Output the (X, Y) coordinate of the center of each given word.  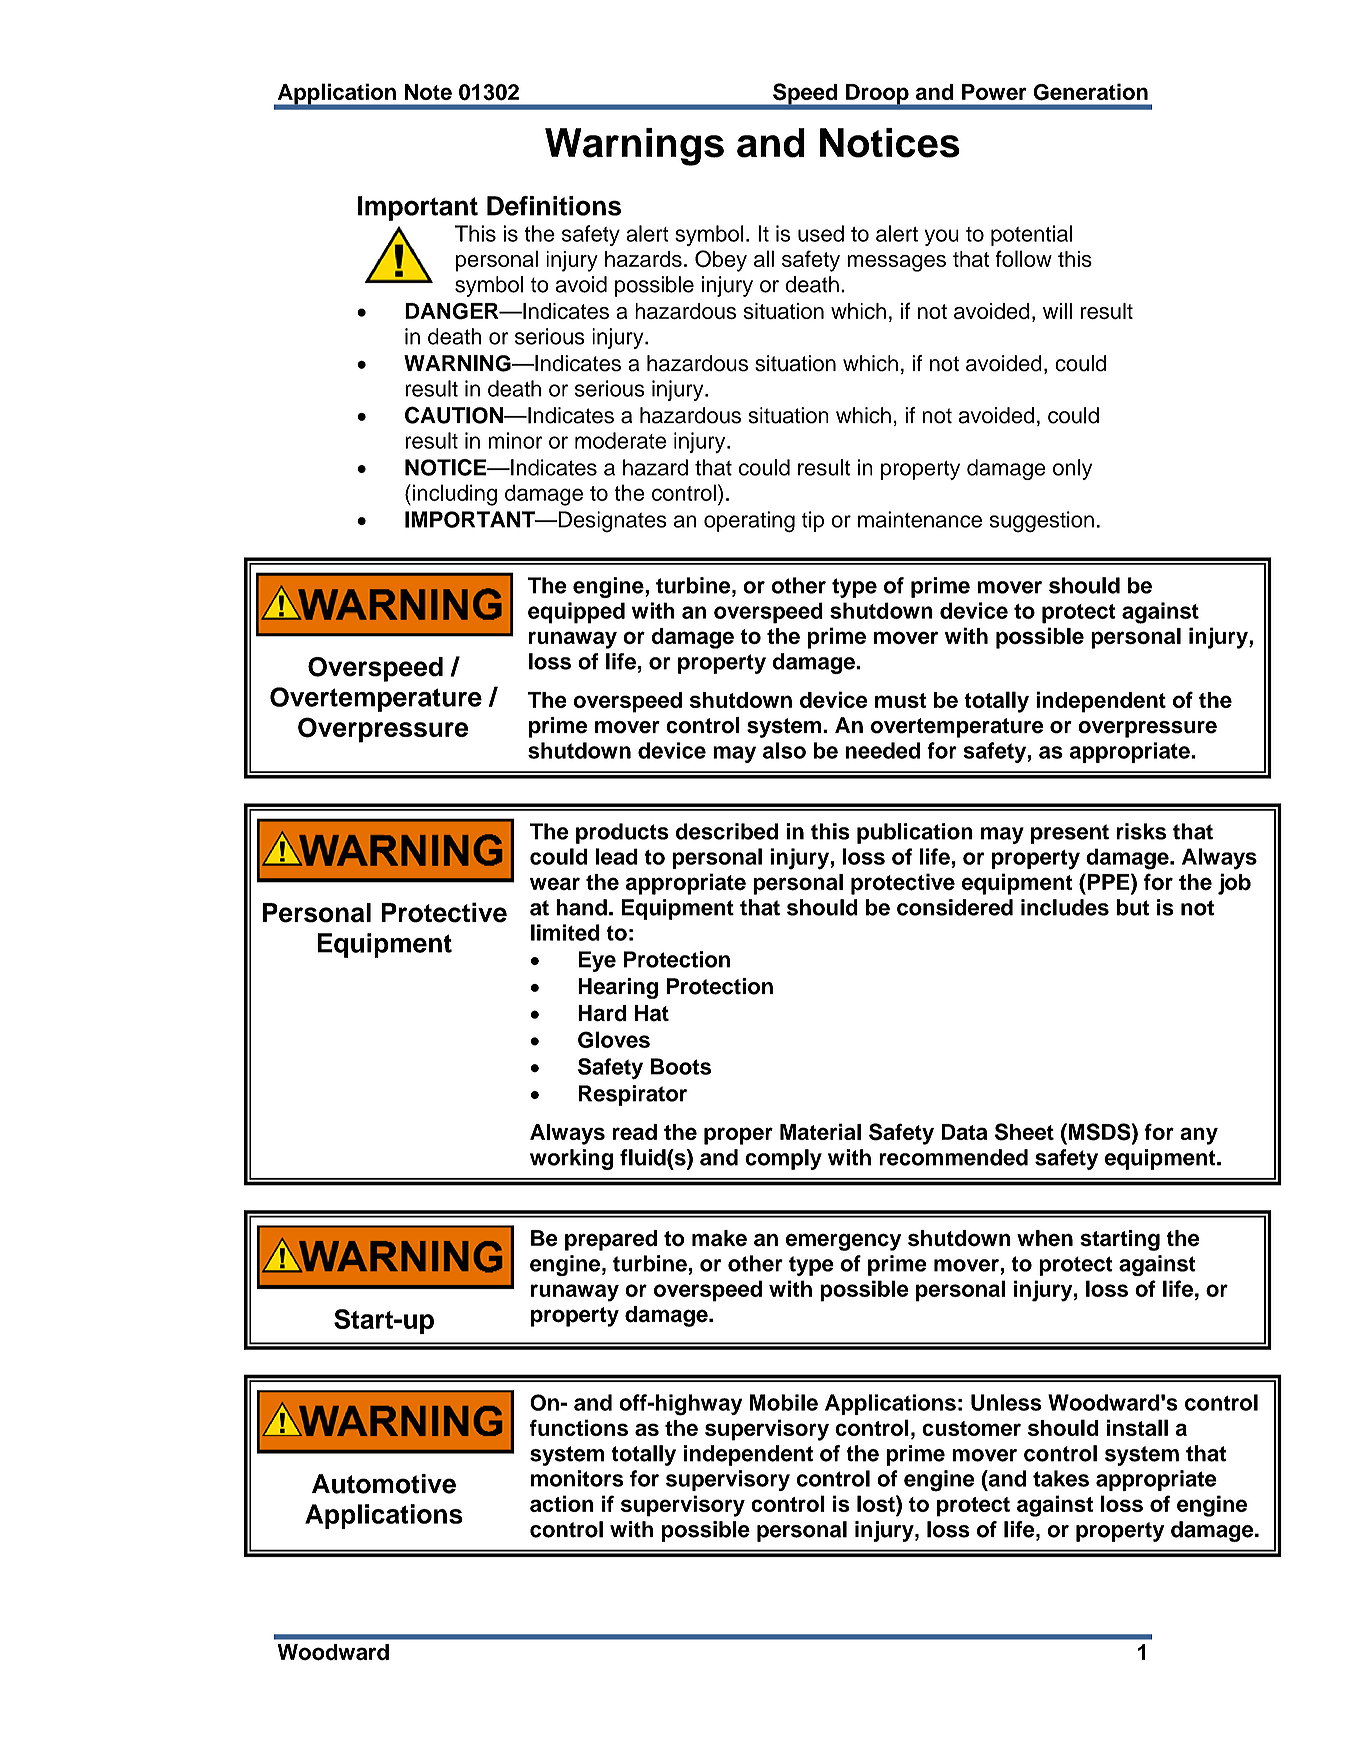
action (562, 1503)
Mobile (784, 1402)
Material (820, 1131)
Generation (1090, 92)
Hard (602, 1013)
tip (813, 521)
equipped (576, 613)
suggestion (1041, 522)
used (821, 233)
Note (428, 92)
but (1132, 907)
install (1137, 1427)
